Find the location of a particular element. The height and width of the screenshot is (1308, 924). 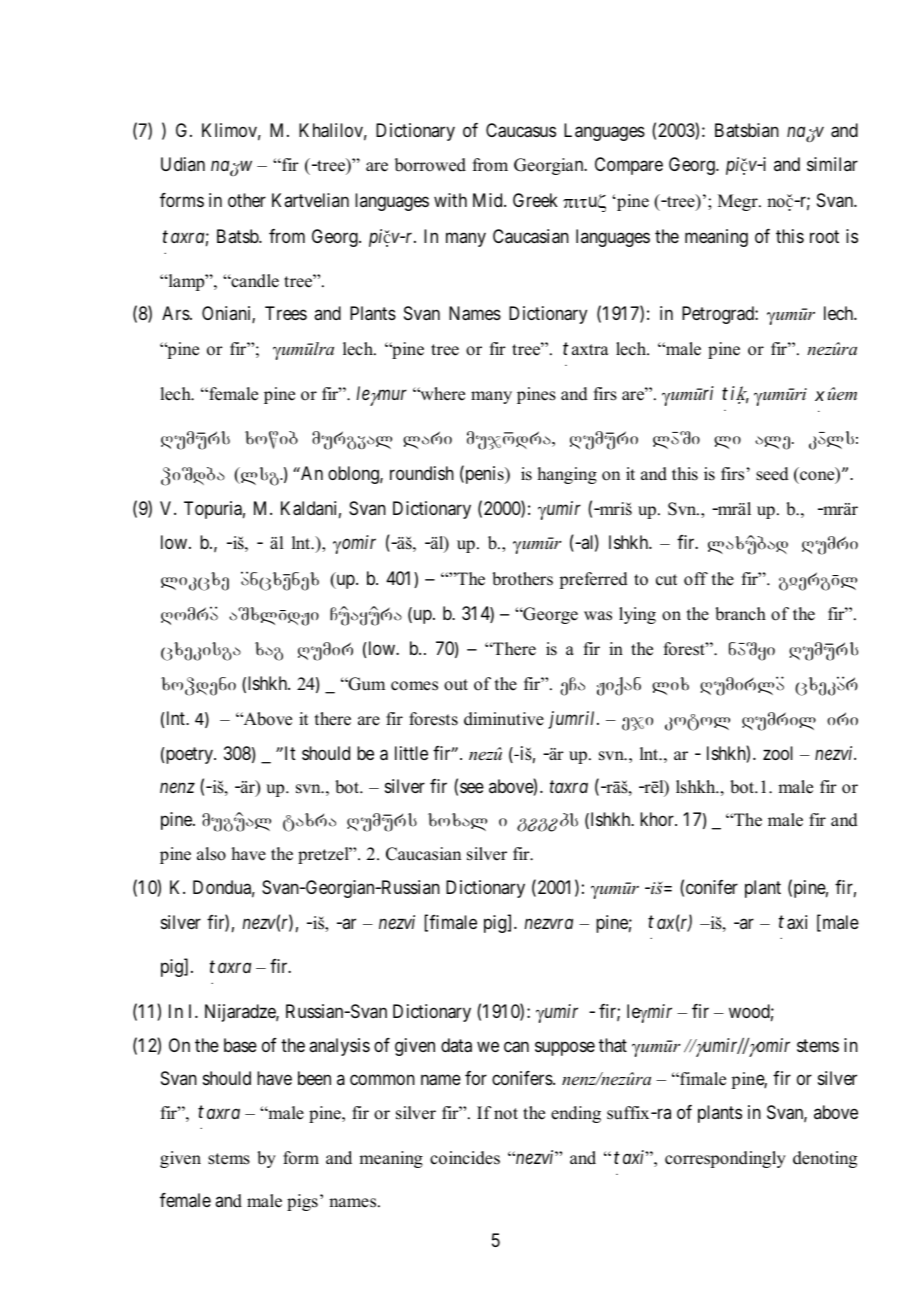

seed is located at coordinates (772, 474).
